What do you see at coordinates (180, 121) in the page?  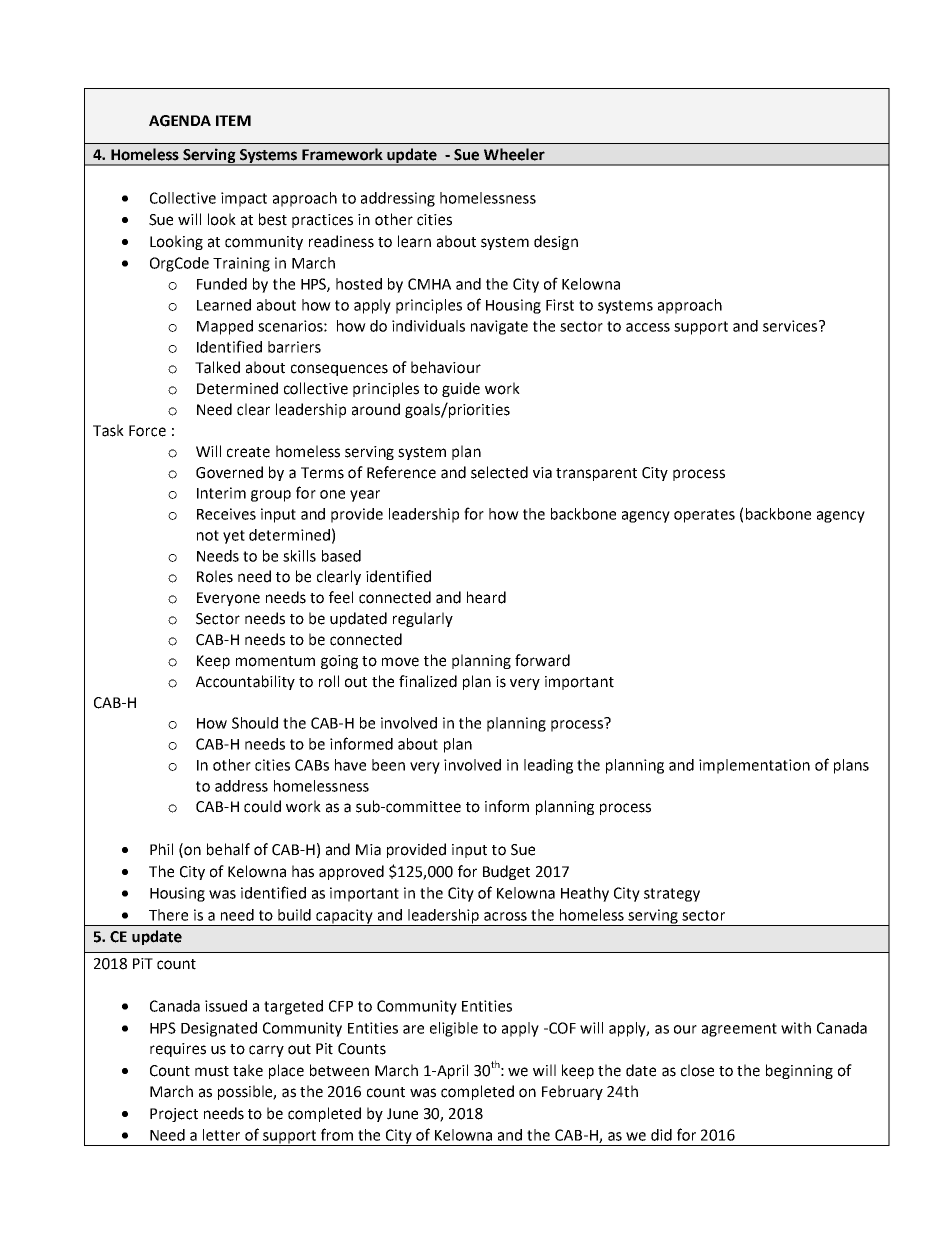 I see `AGENDA` at bounding box center [180, 121].
